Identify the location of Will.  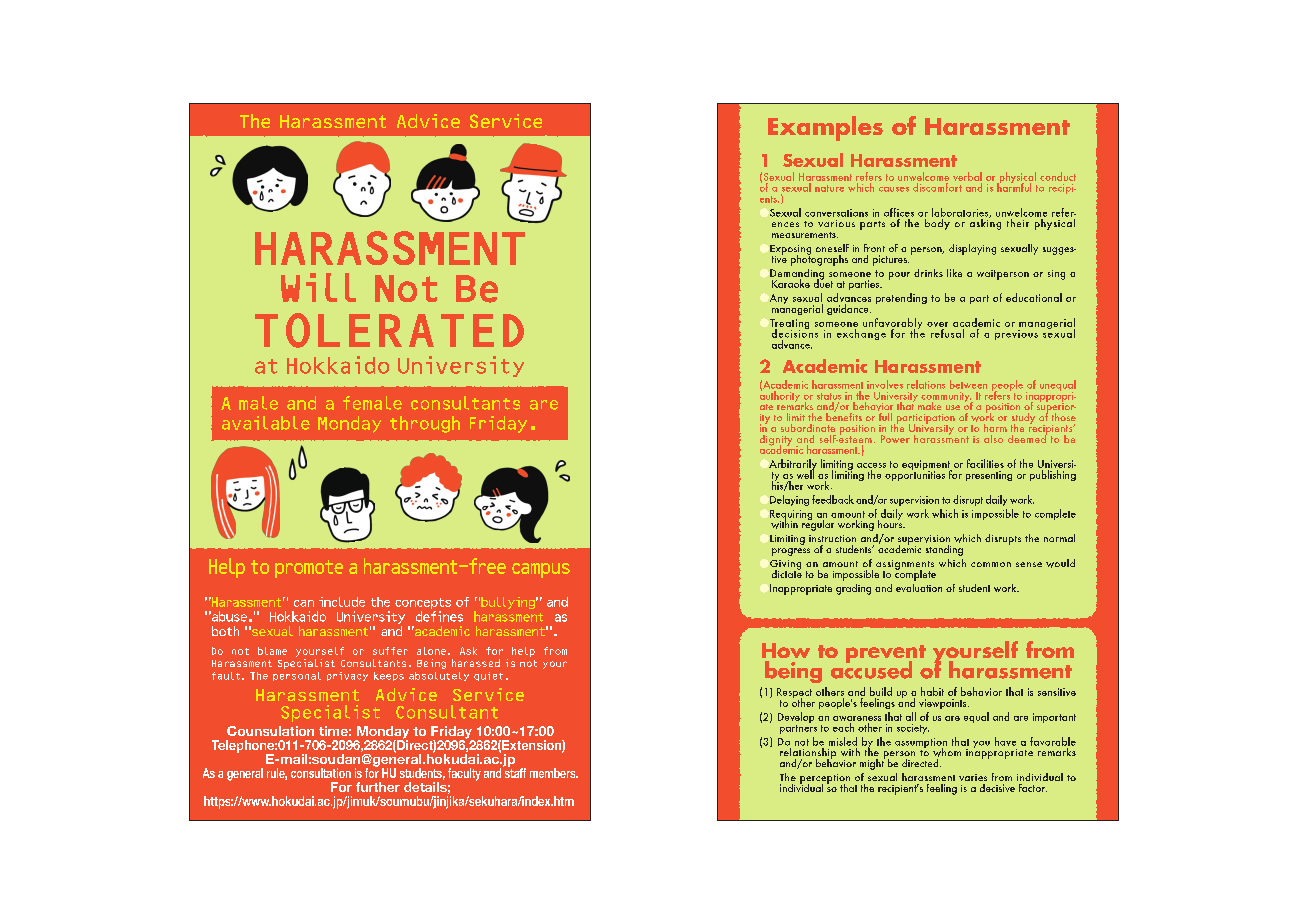
(318, 287).
